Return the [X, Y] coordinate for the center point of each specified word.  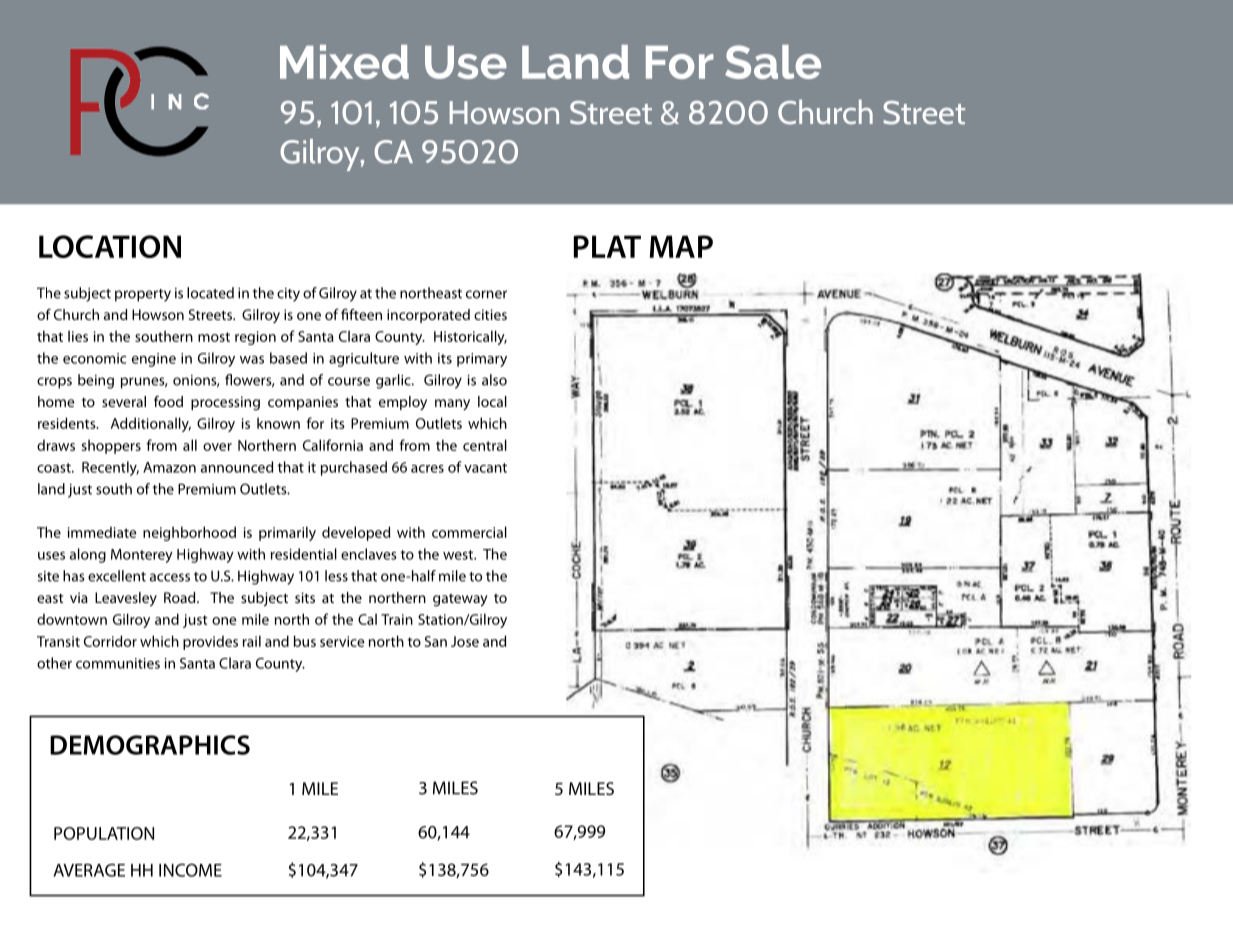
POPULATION [104, 833]
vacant [485, 468]
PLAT [607, 246]
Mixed [344, 62]
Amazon [169, 467]
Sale [773, 62]
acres [427, 469]
